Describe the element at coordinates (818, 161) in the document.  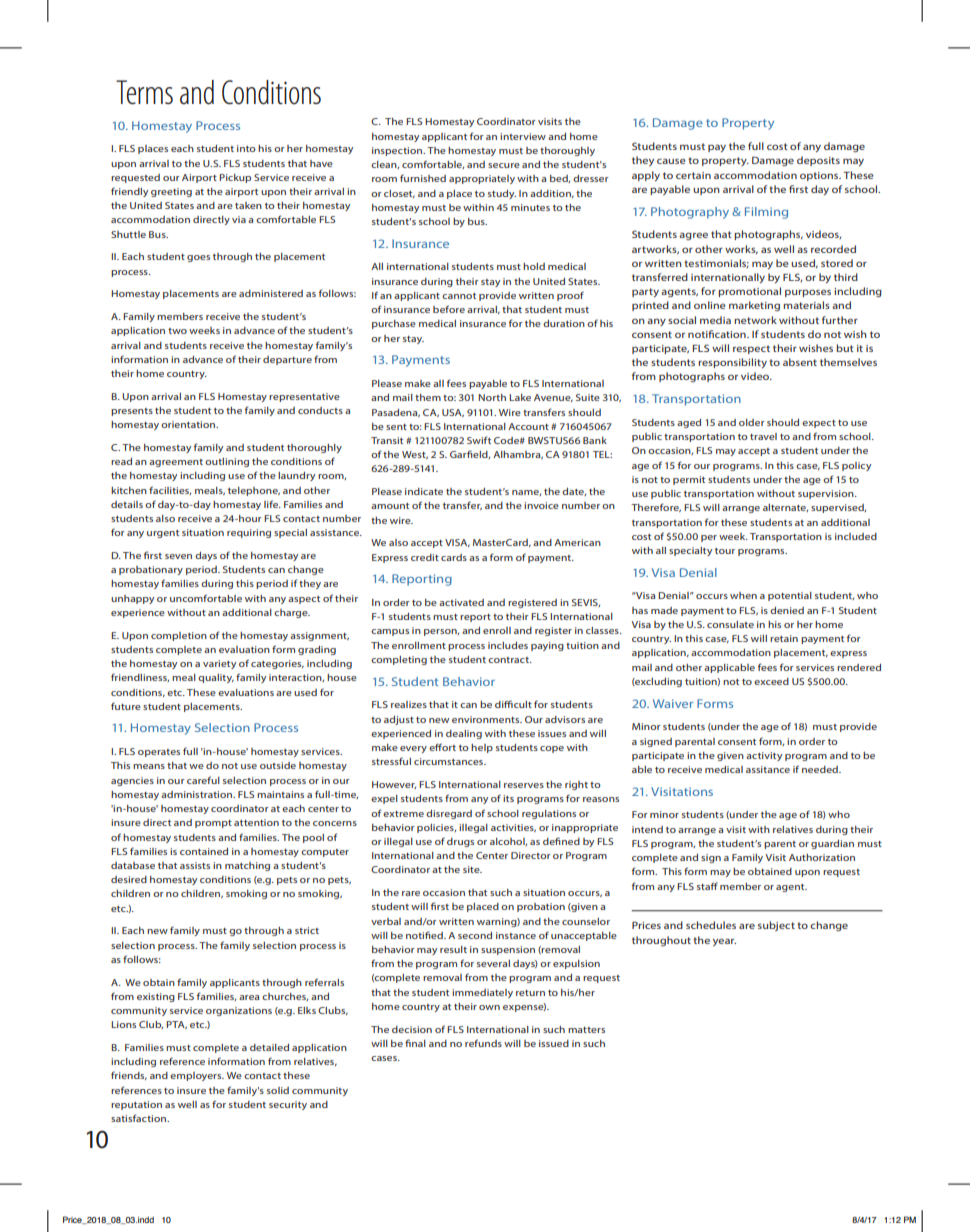
I see `deposits` at that location.
